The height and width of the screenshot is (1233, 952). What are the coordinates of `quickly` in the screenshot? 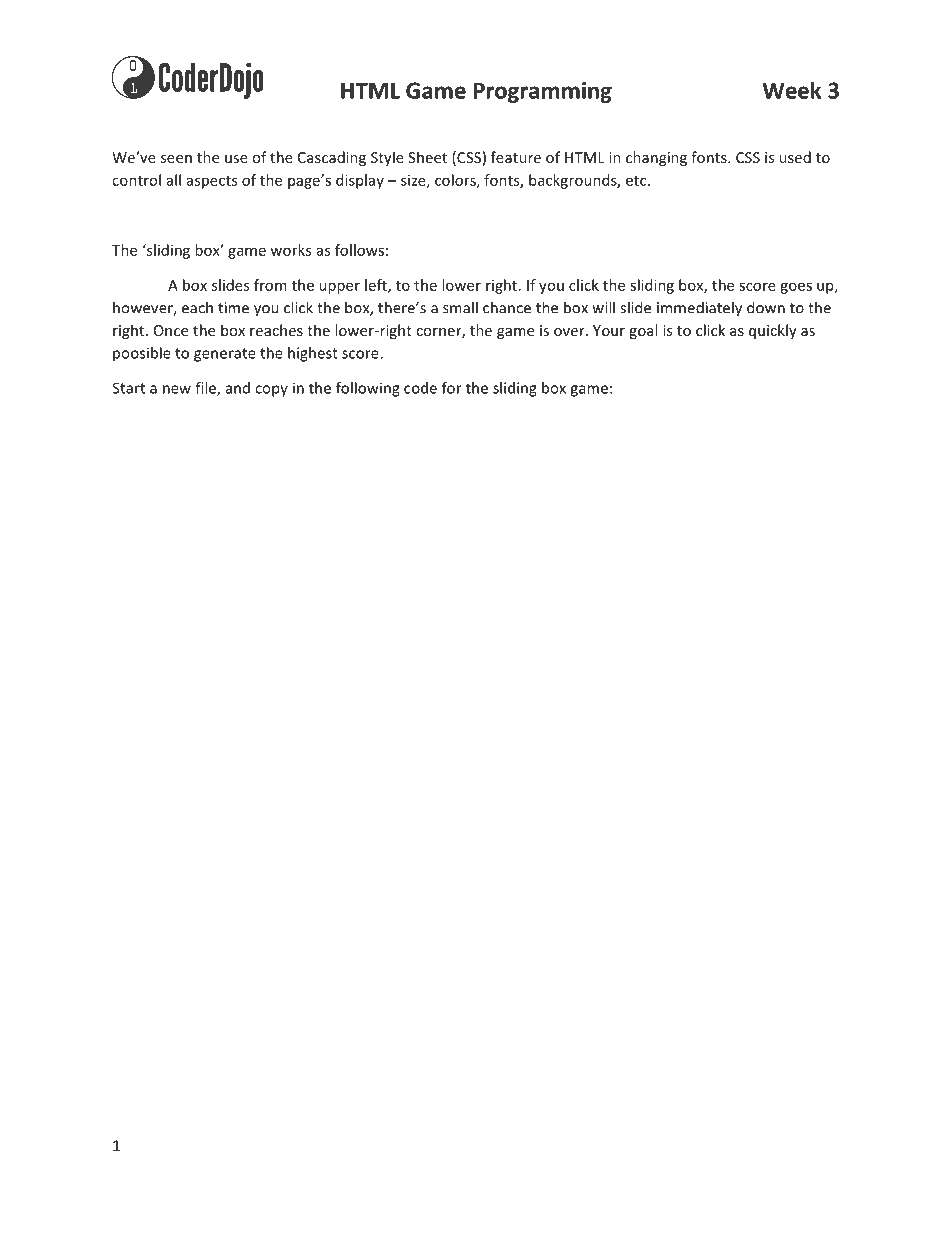 It's located at (773, 331).
